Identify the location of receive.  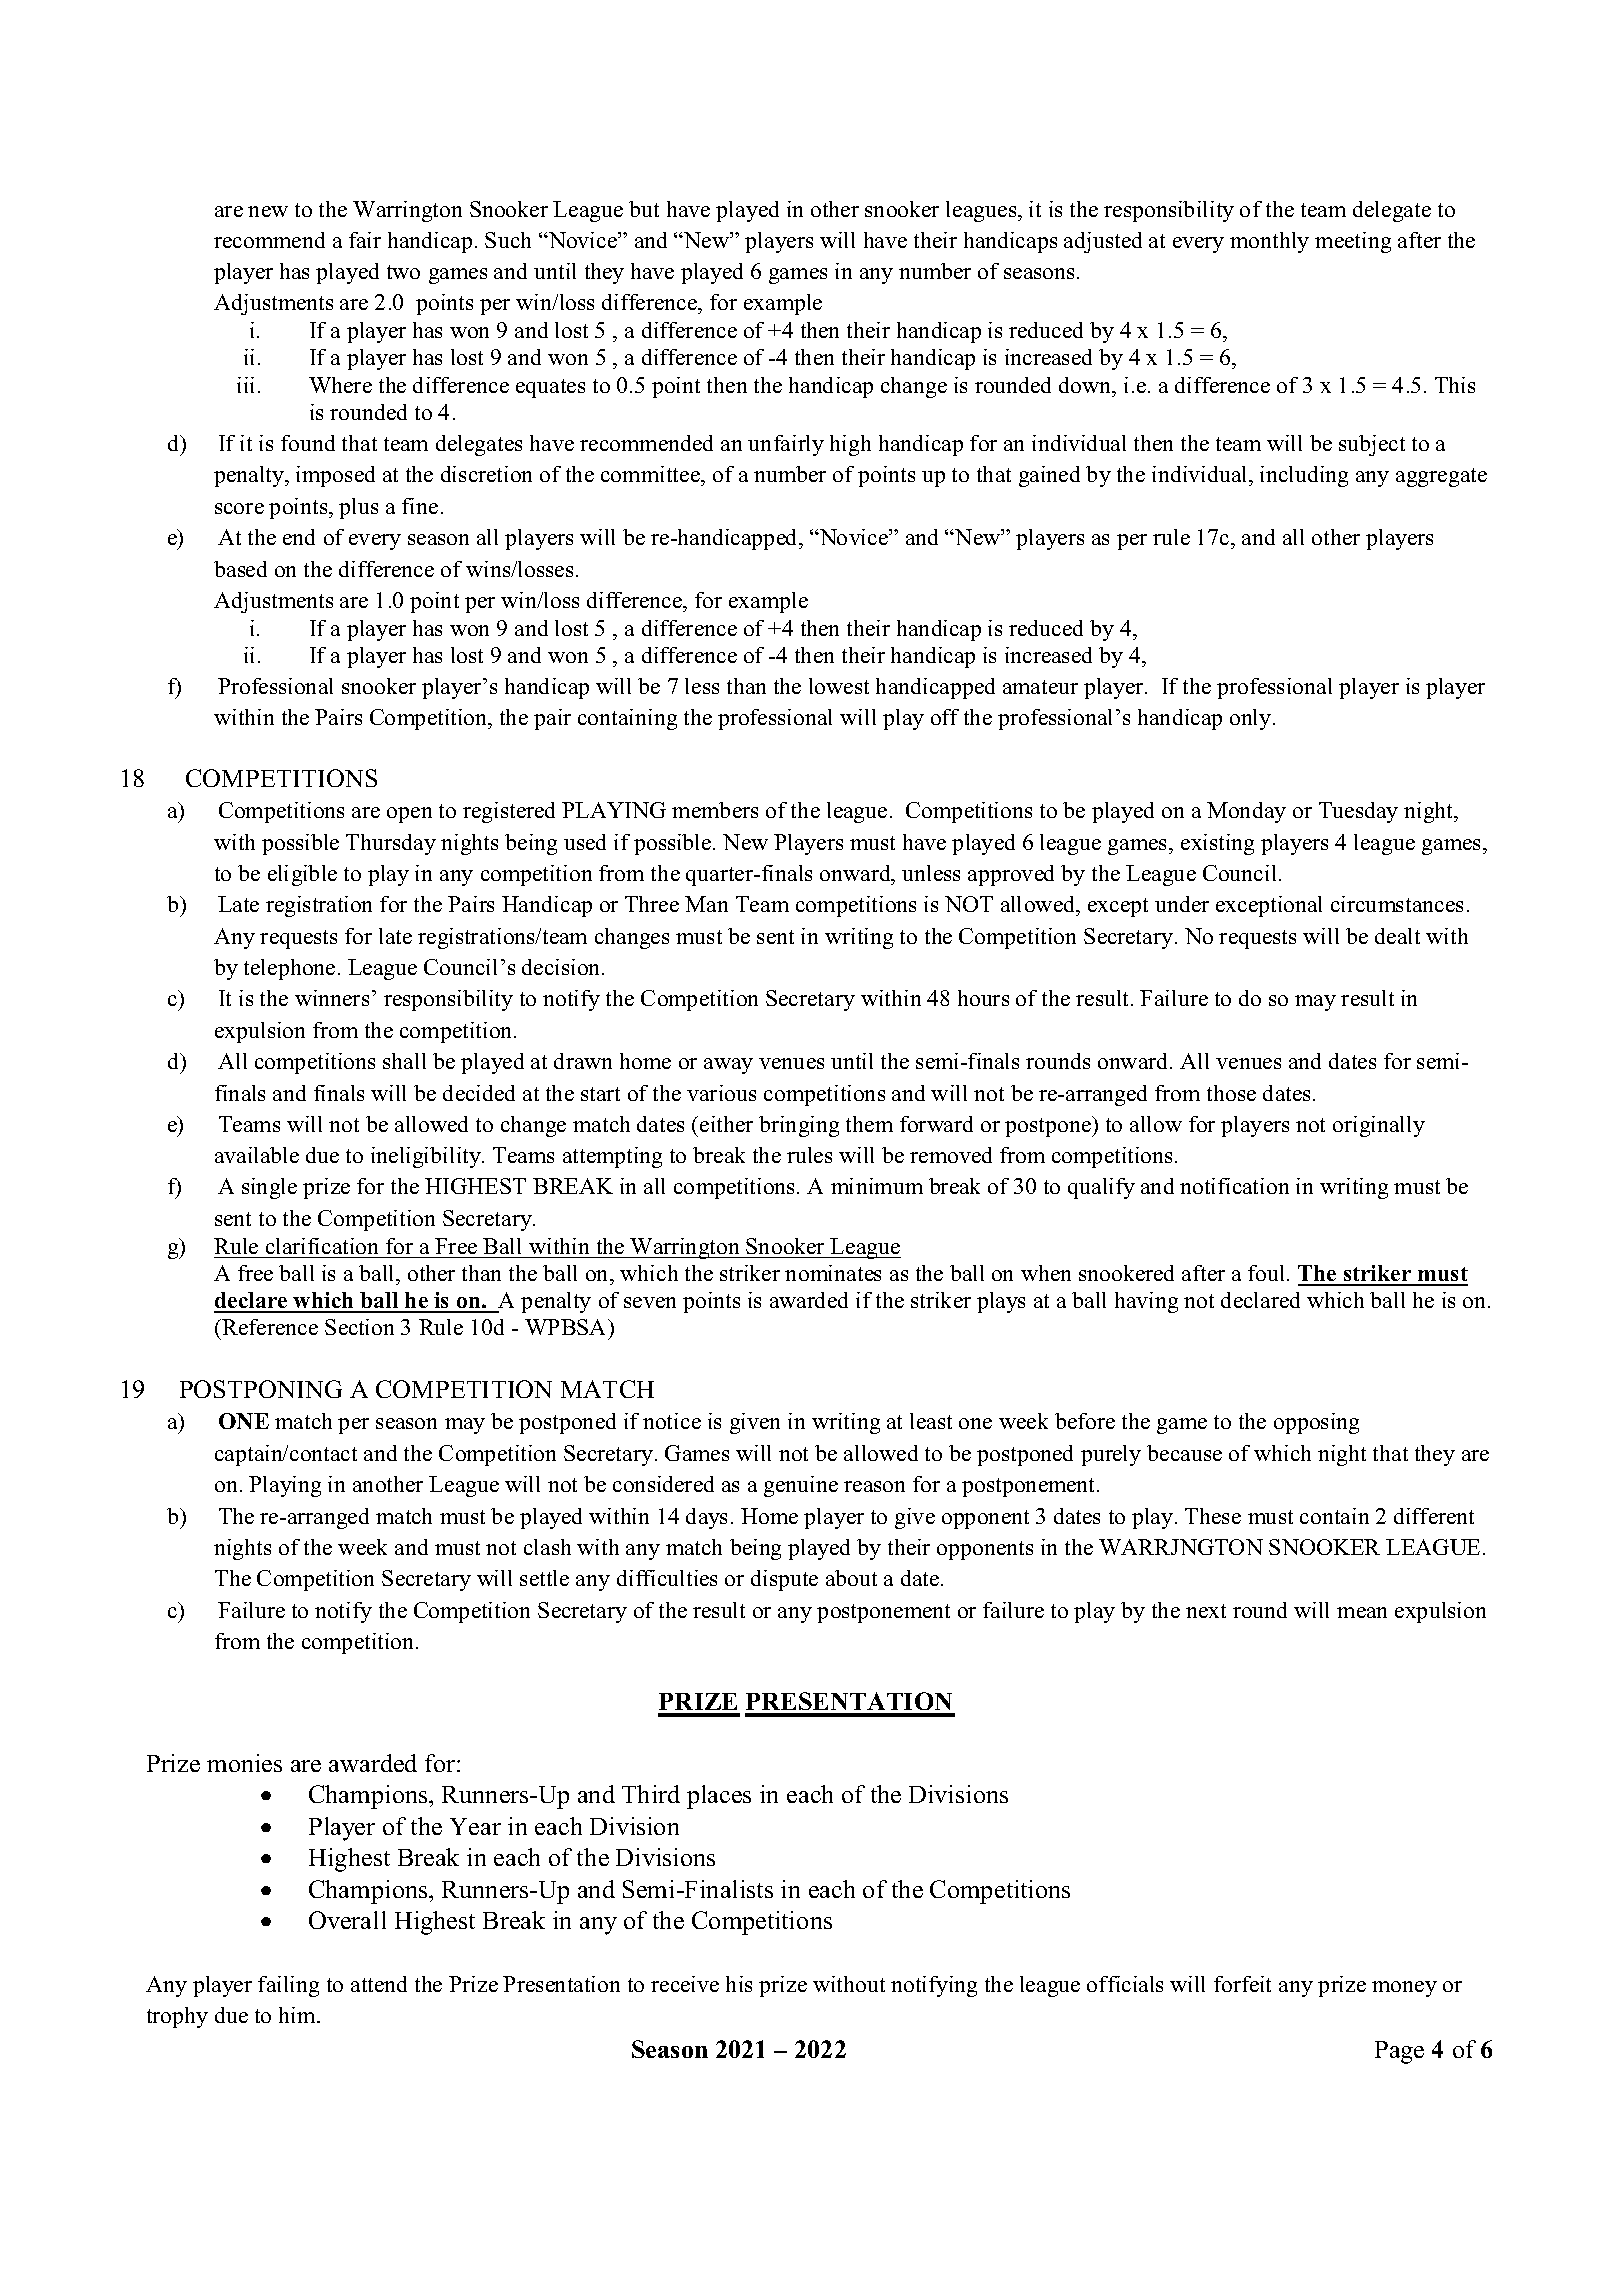
(685, 1984).
